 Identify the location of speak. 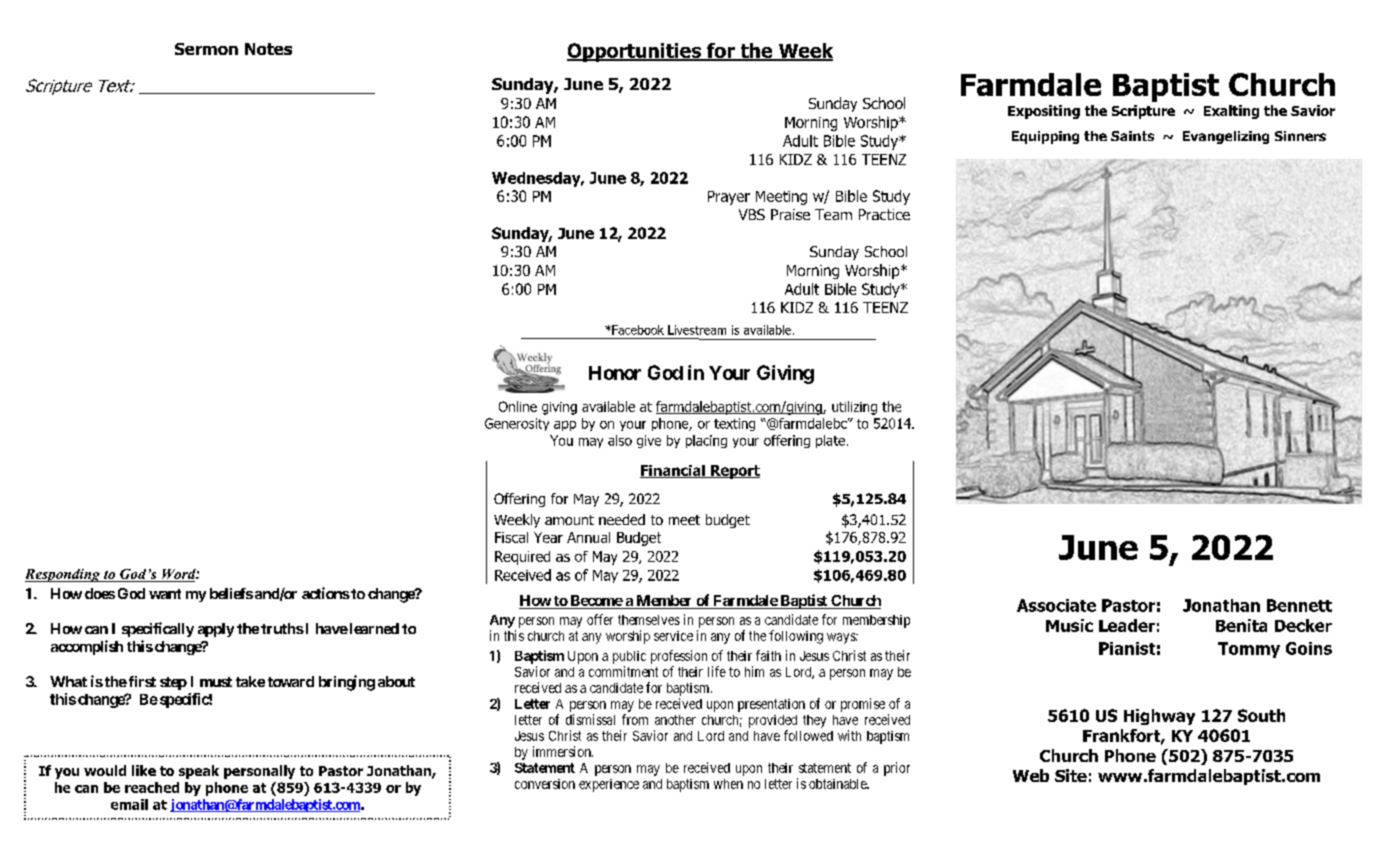
(199, 772).
